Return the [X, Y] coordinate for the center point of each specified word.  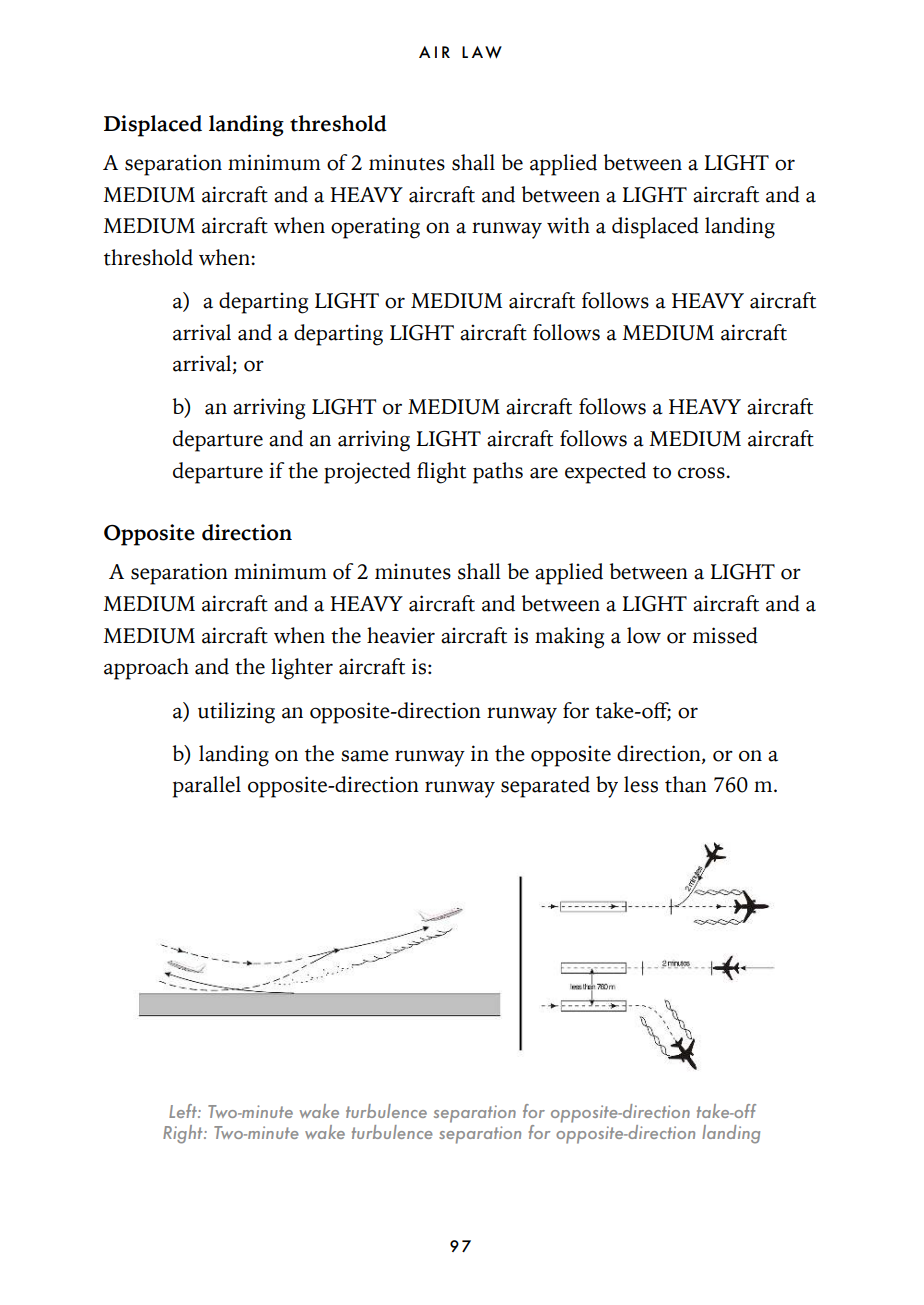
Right [184, 1134]
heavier [401, 635]
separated [545, 787]
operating [375, 228]
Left [184, 1111]
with [568, 225]
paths [498, 473]
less [641, 784]
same [365, 756]
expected [605, 473]
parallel [207, 787]
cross [702, 473]
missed [725, 635]
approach [146, 669]
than [686, 784]
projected [367, 473]
